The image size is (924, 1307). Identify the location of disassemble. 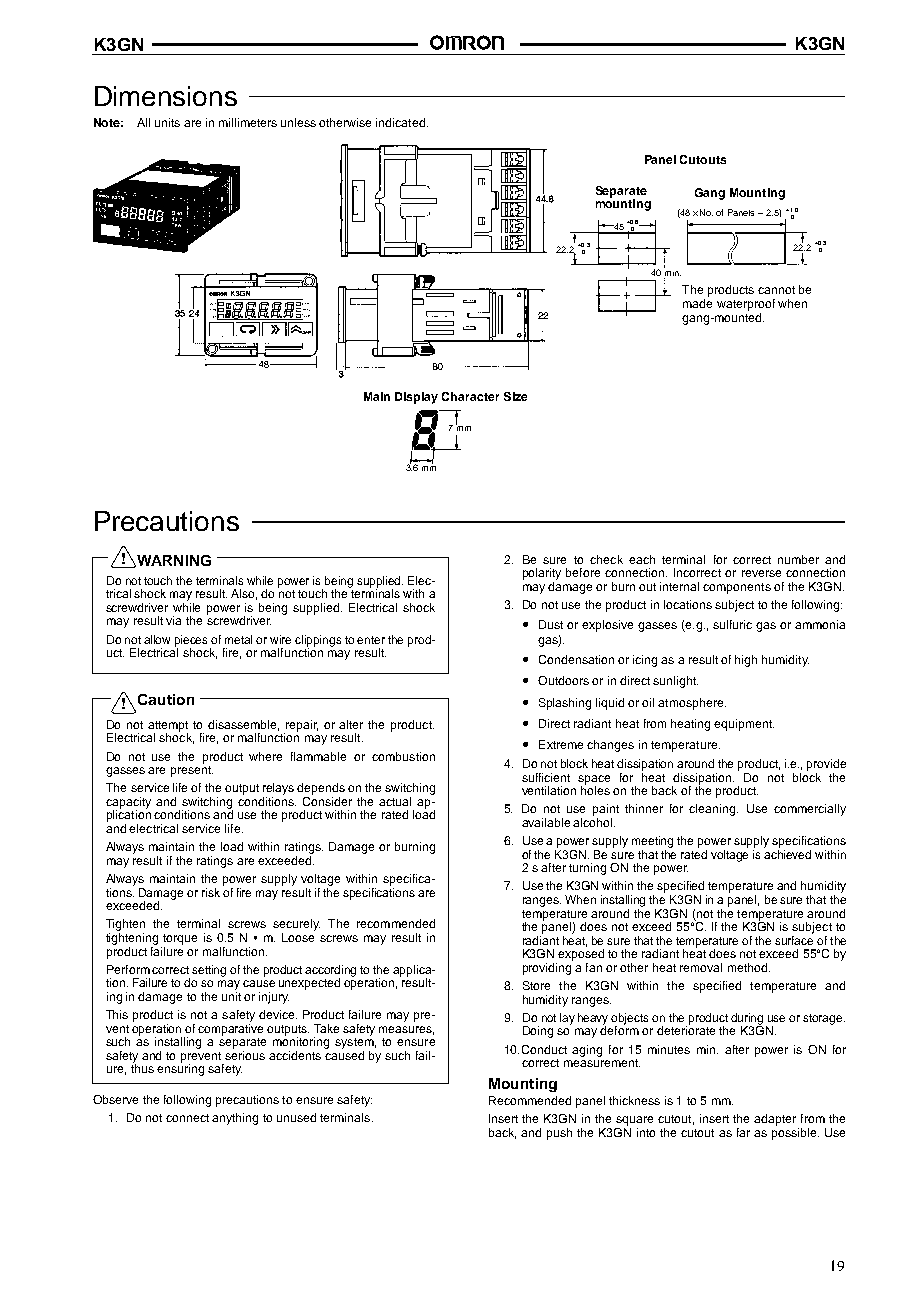
(243, 725).
